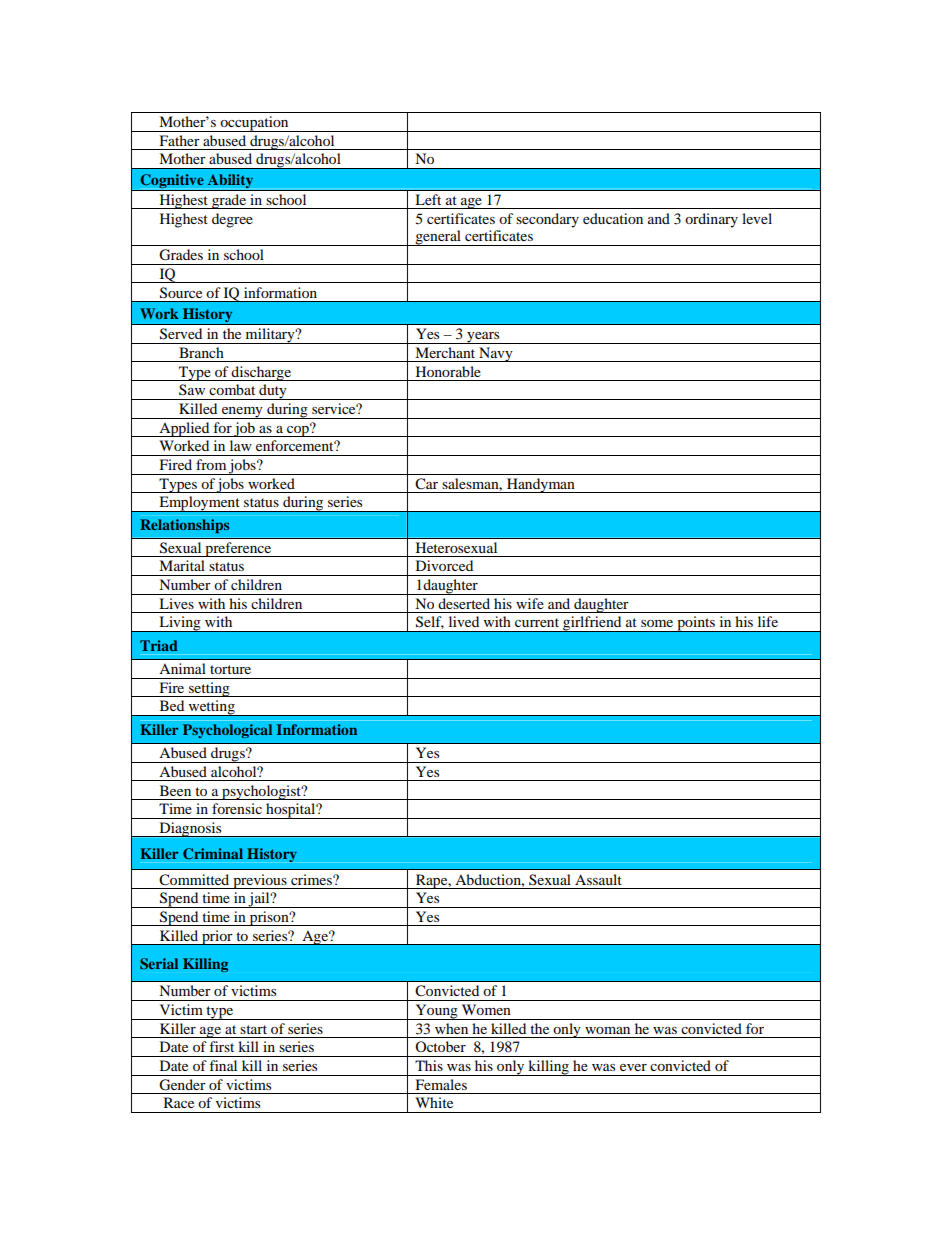 The image size is (952, 1233). I want to click on occupation, so click(254, 124).
